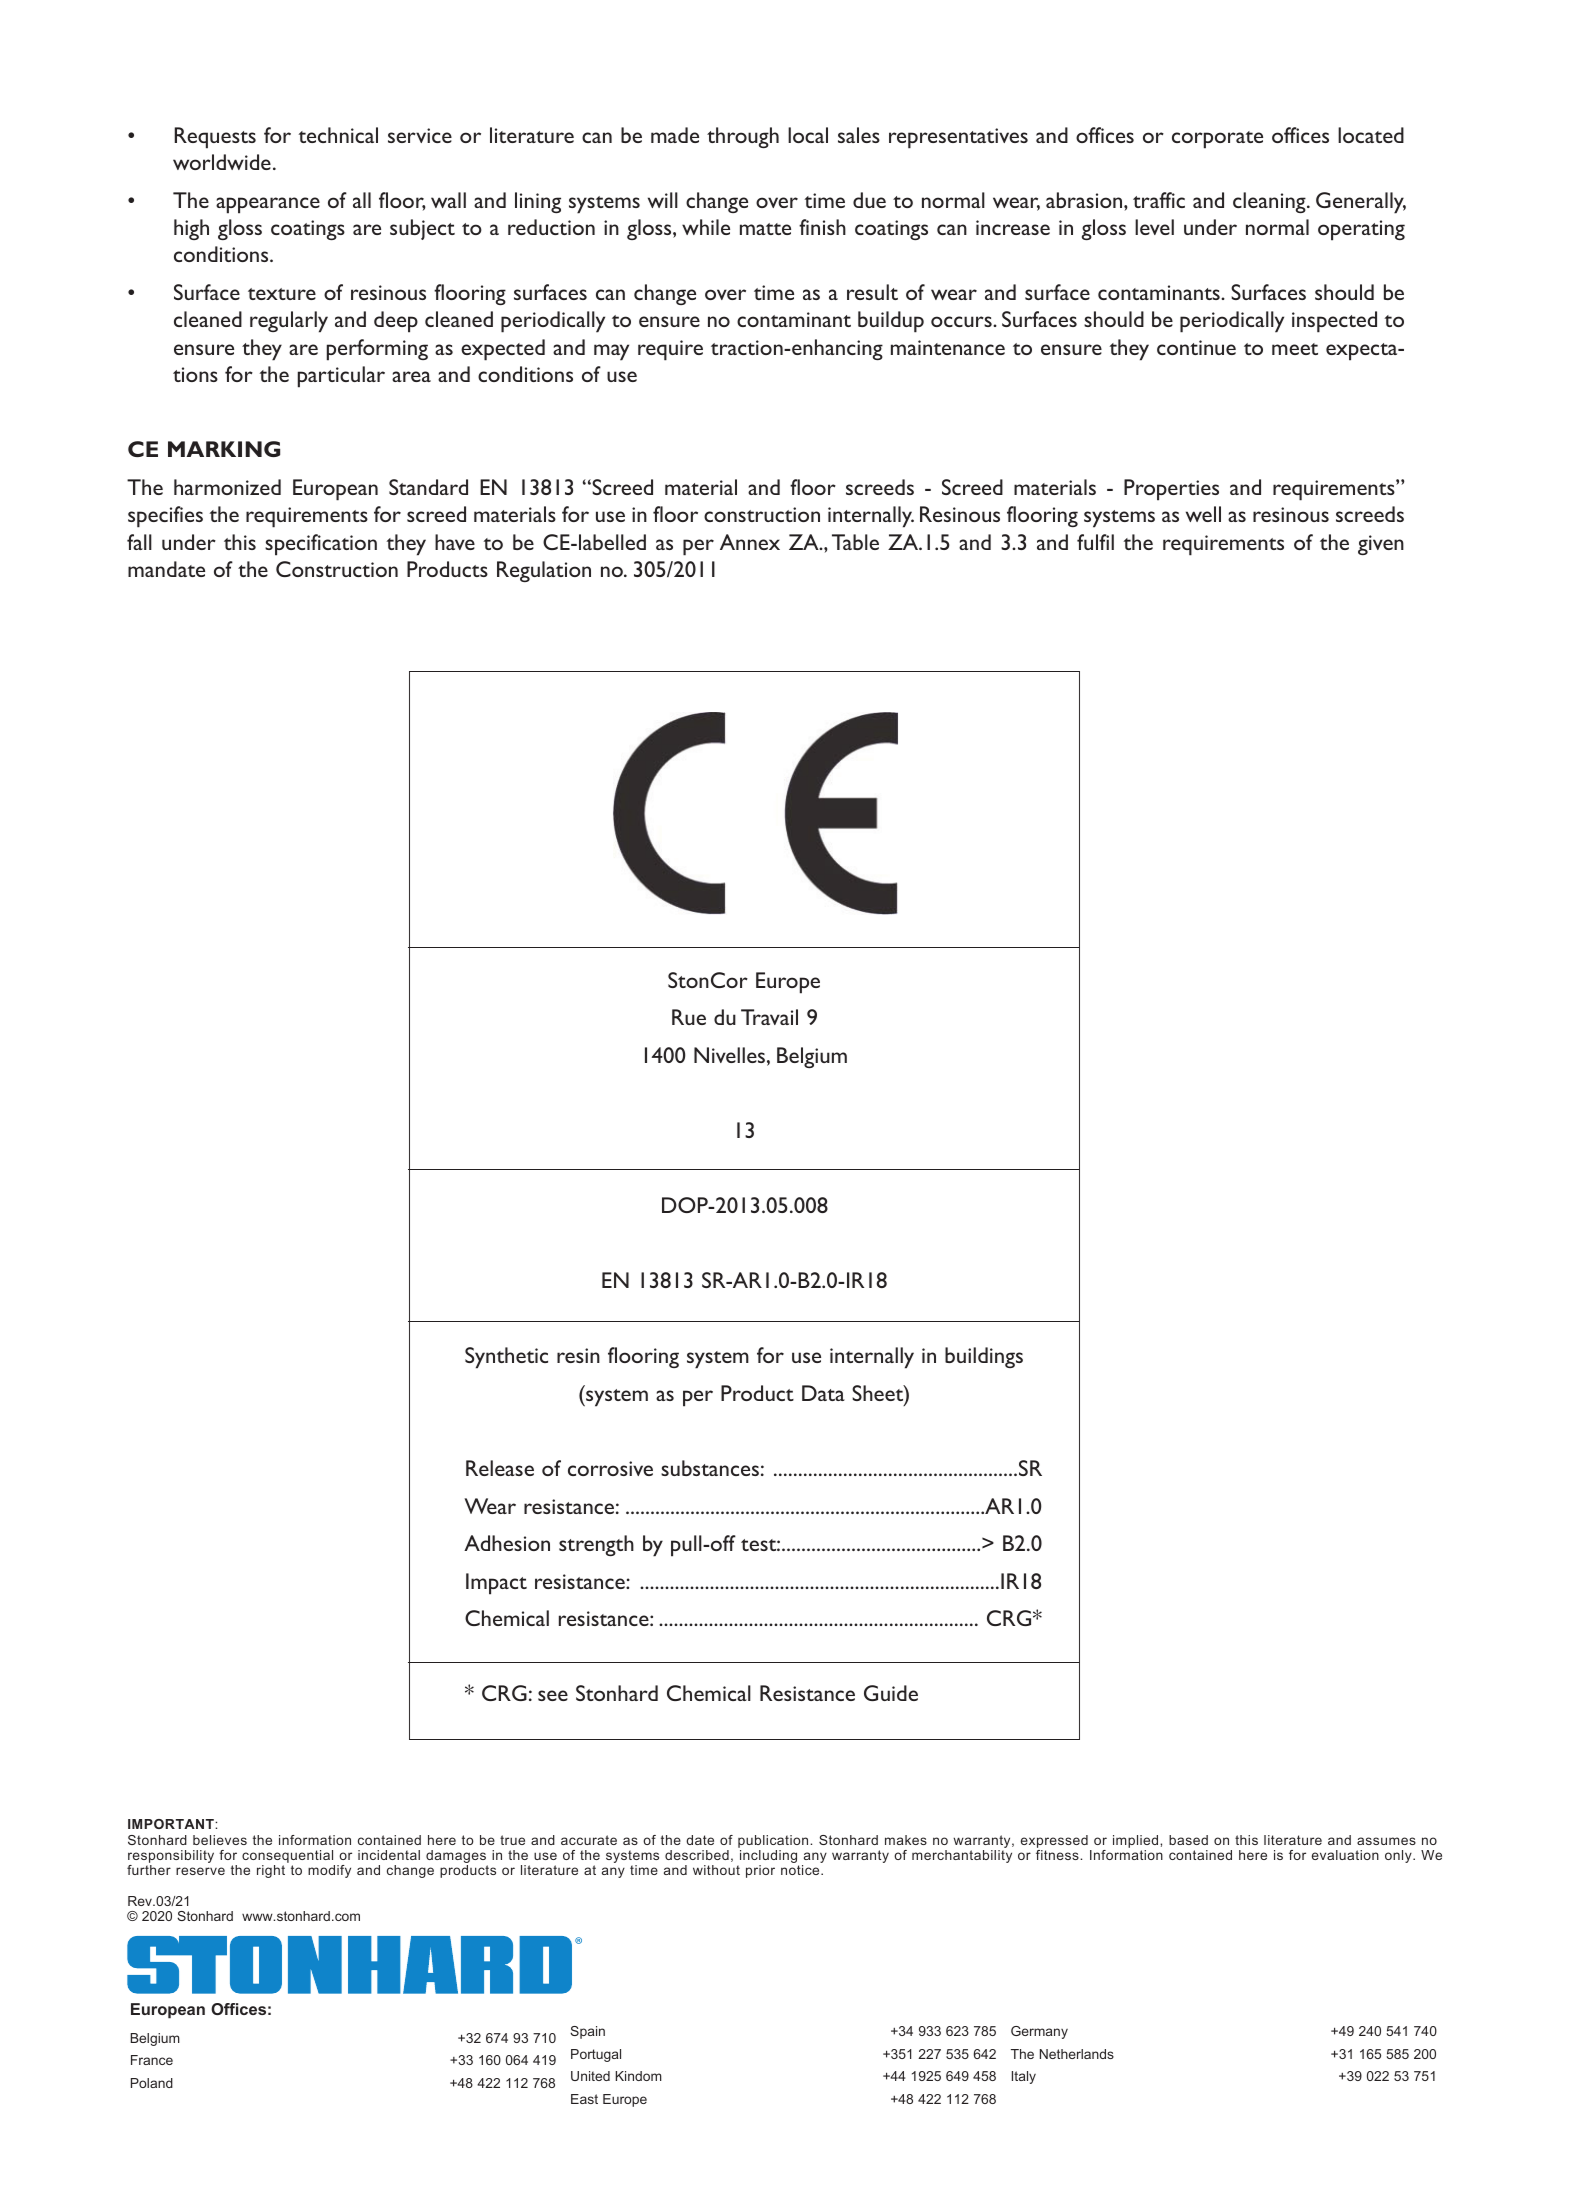 This screenshot has width=1583, height=2209. What do you see at coordinates (765, 229) in the screenshot?
I see `matte` at bounding box center [765, 229].
